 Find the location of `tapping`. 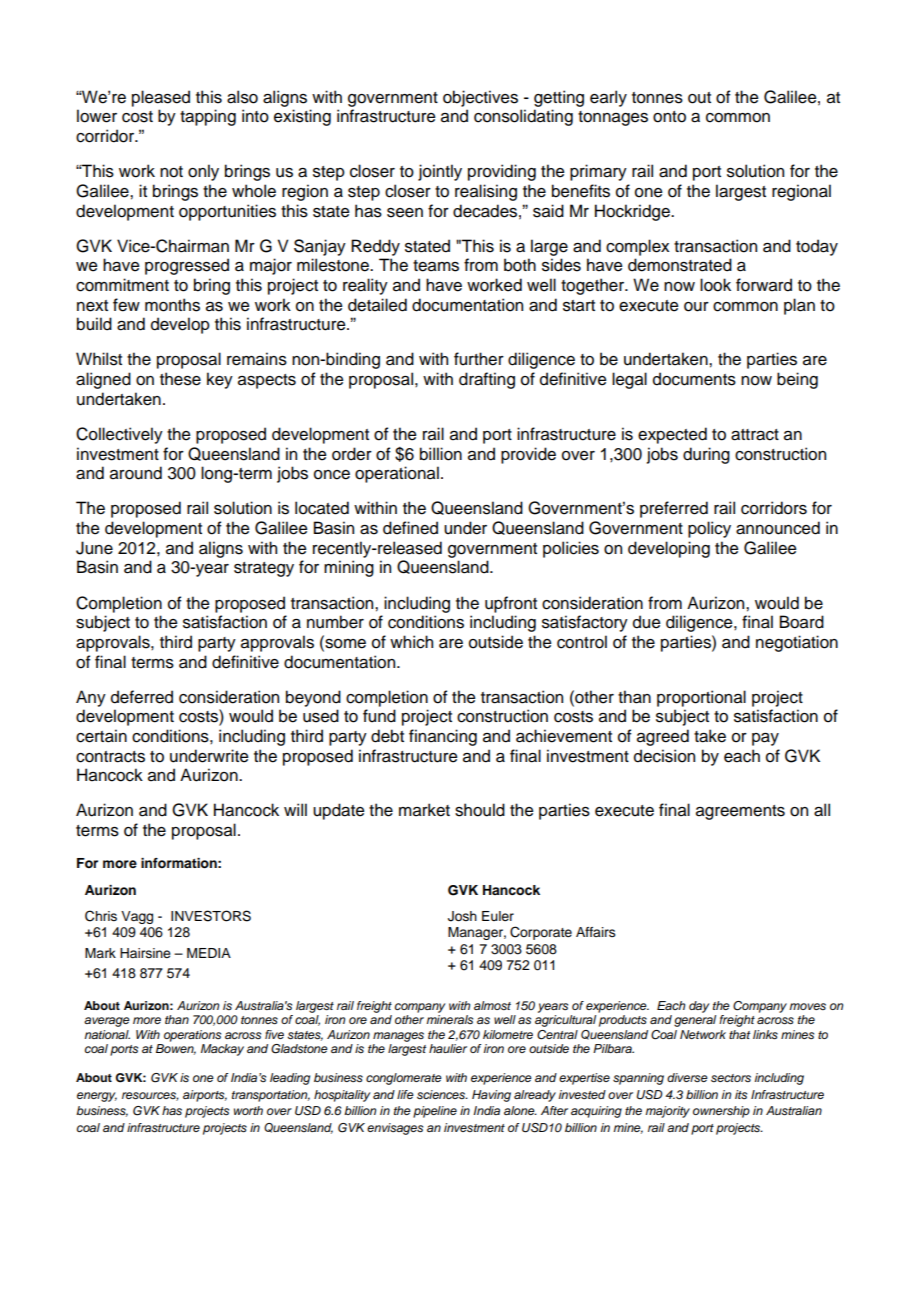

tapping is located at coordinates (208, 117).
